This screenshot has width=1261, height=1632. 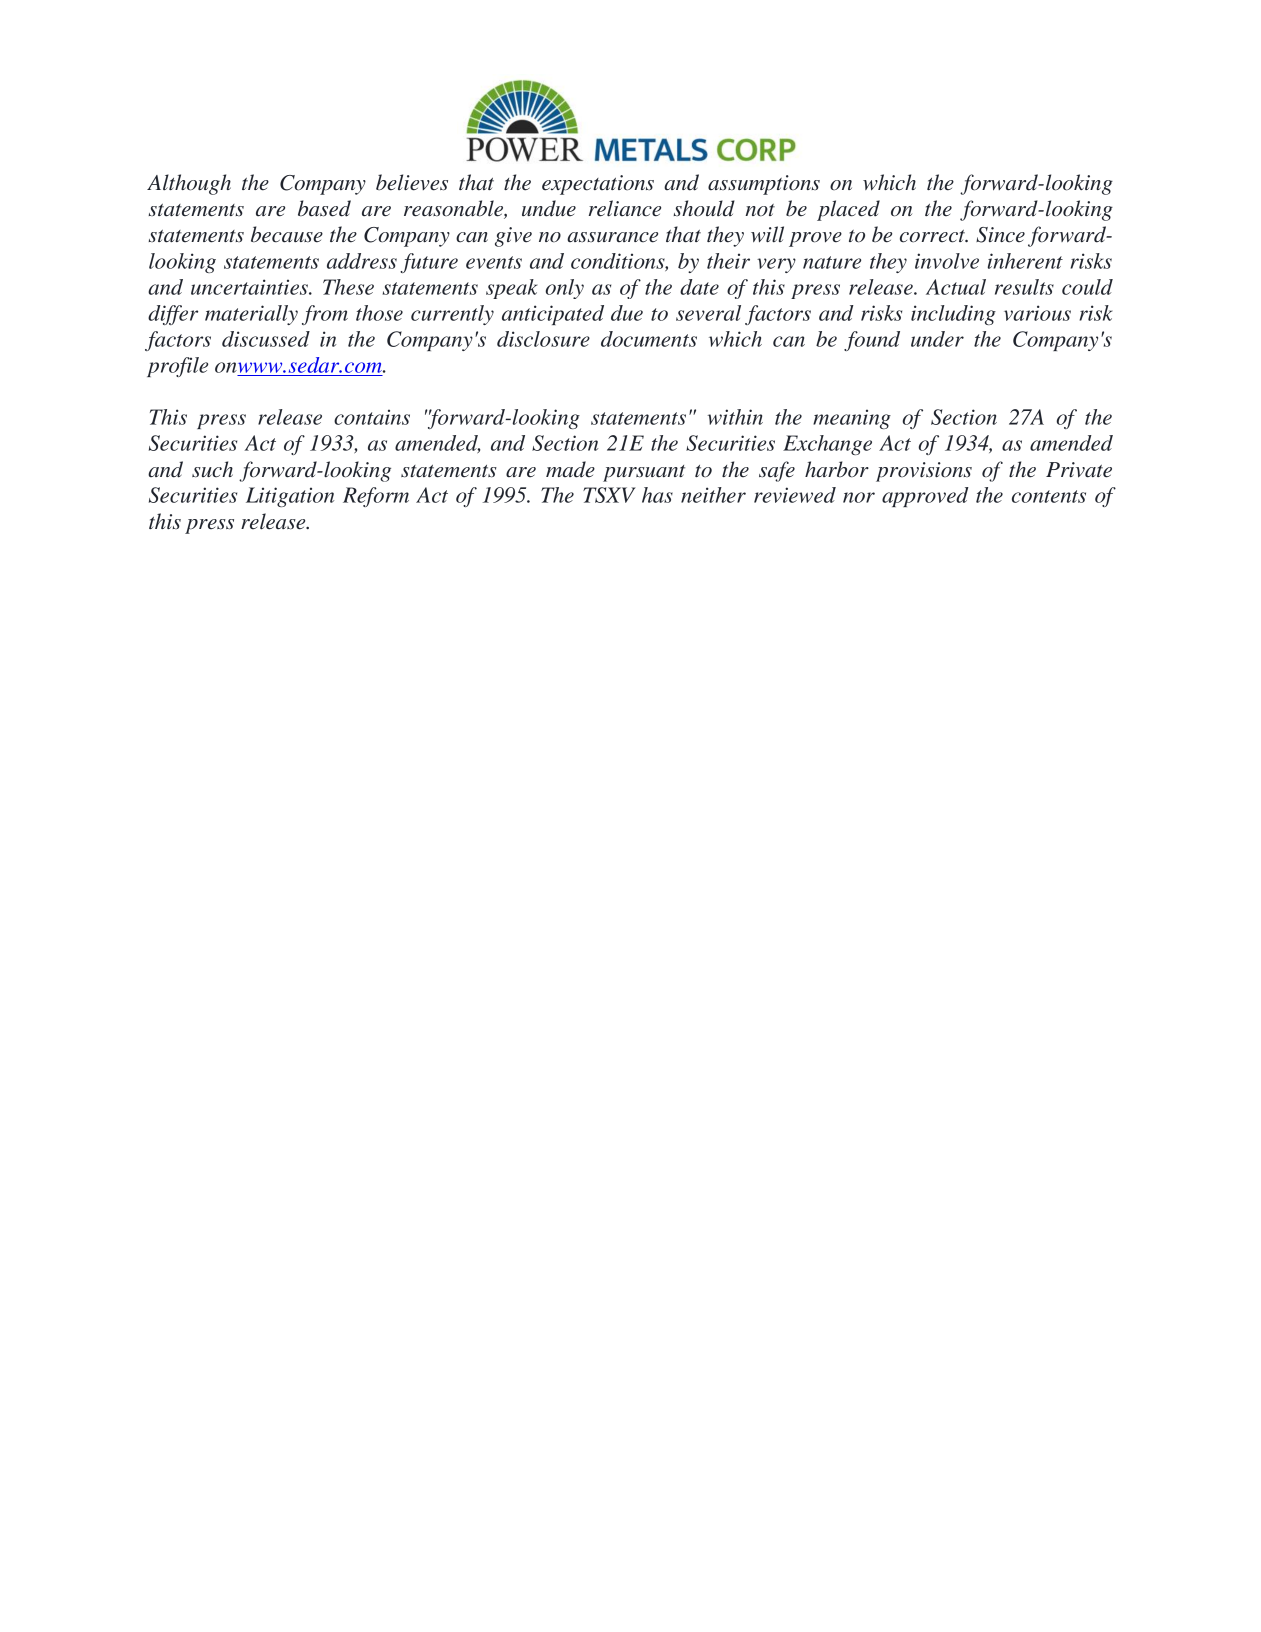 I want to click on documents, so click(x=649, y=339).
